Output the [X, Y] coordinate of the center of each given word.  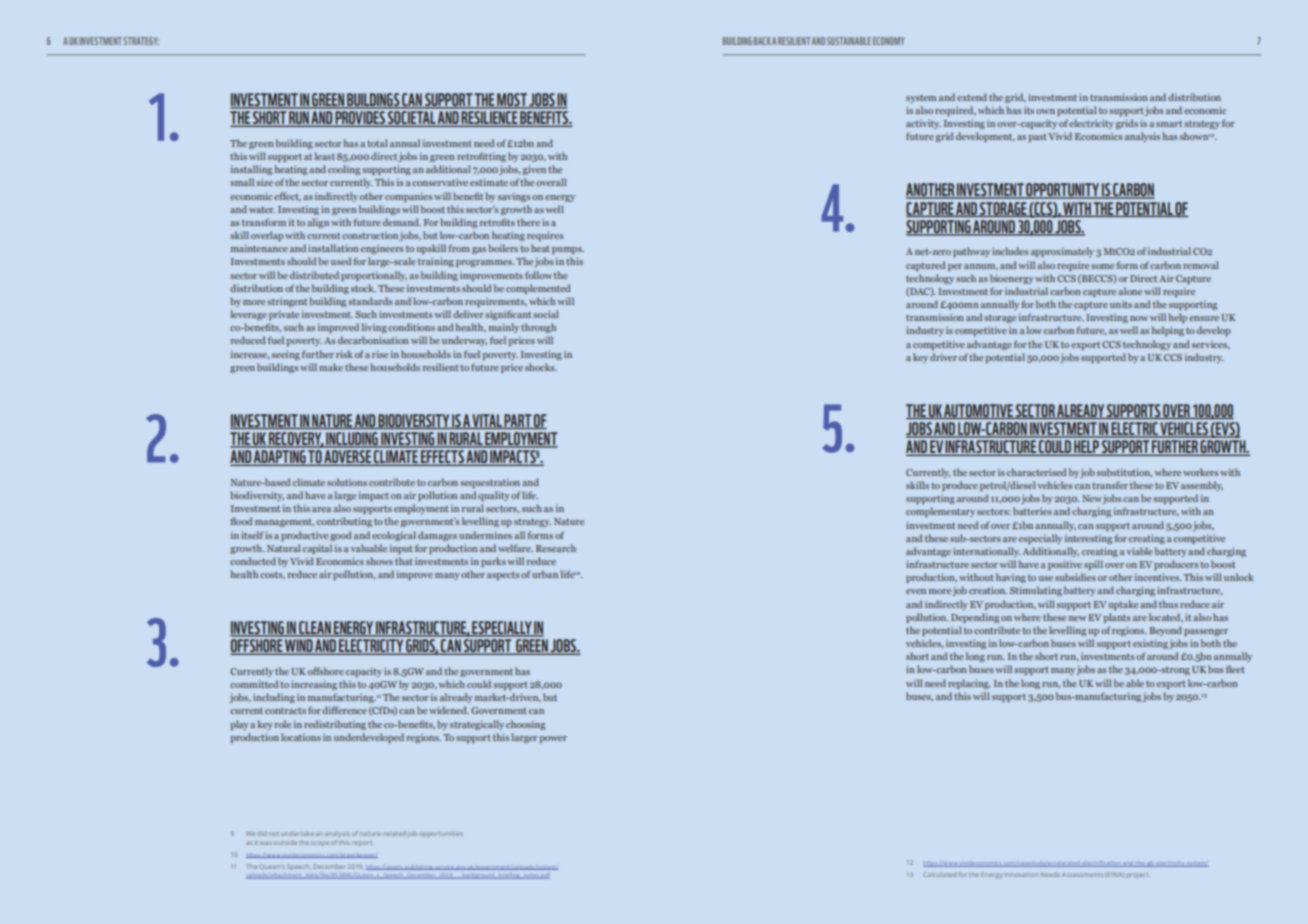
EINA [1116, 875]
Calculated [939, 874]
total [377, 143]
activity [923, 124]
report [362, 843]
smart [1169, 124]
